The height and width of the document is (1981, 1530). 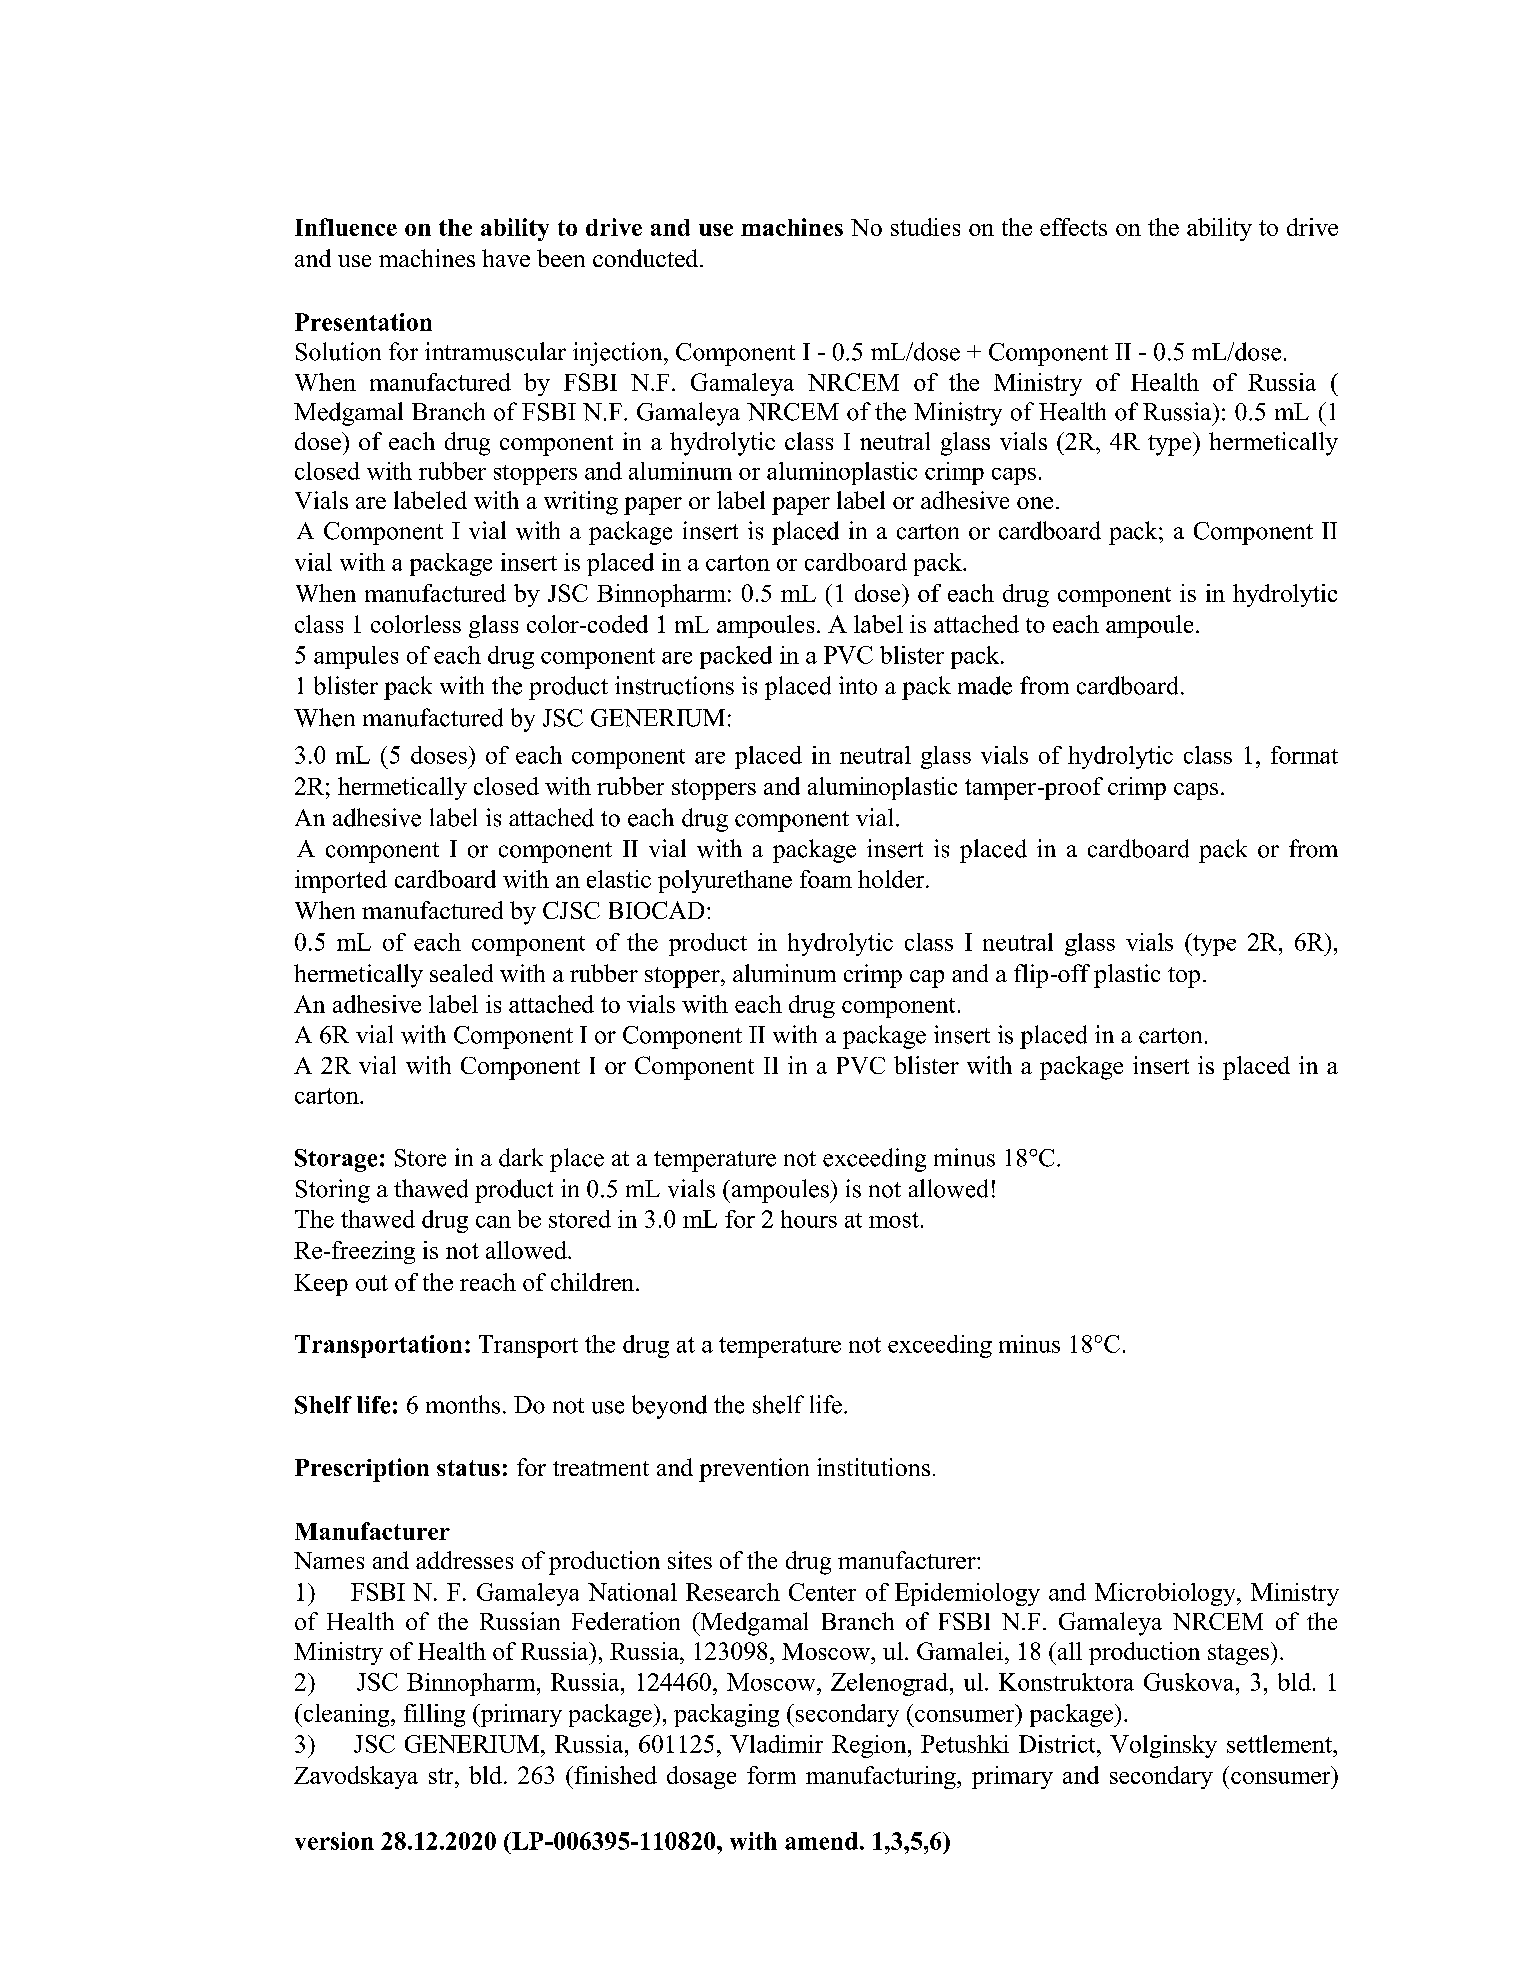 I want to click on have, so click(x=506, y=258).
